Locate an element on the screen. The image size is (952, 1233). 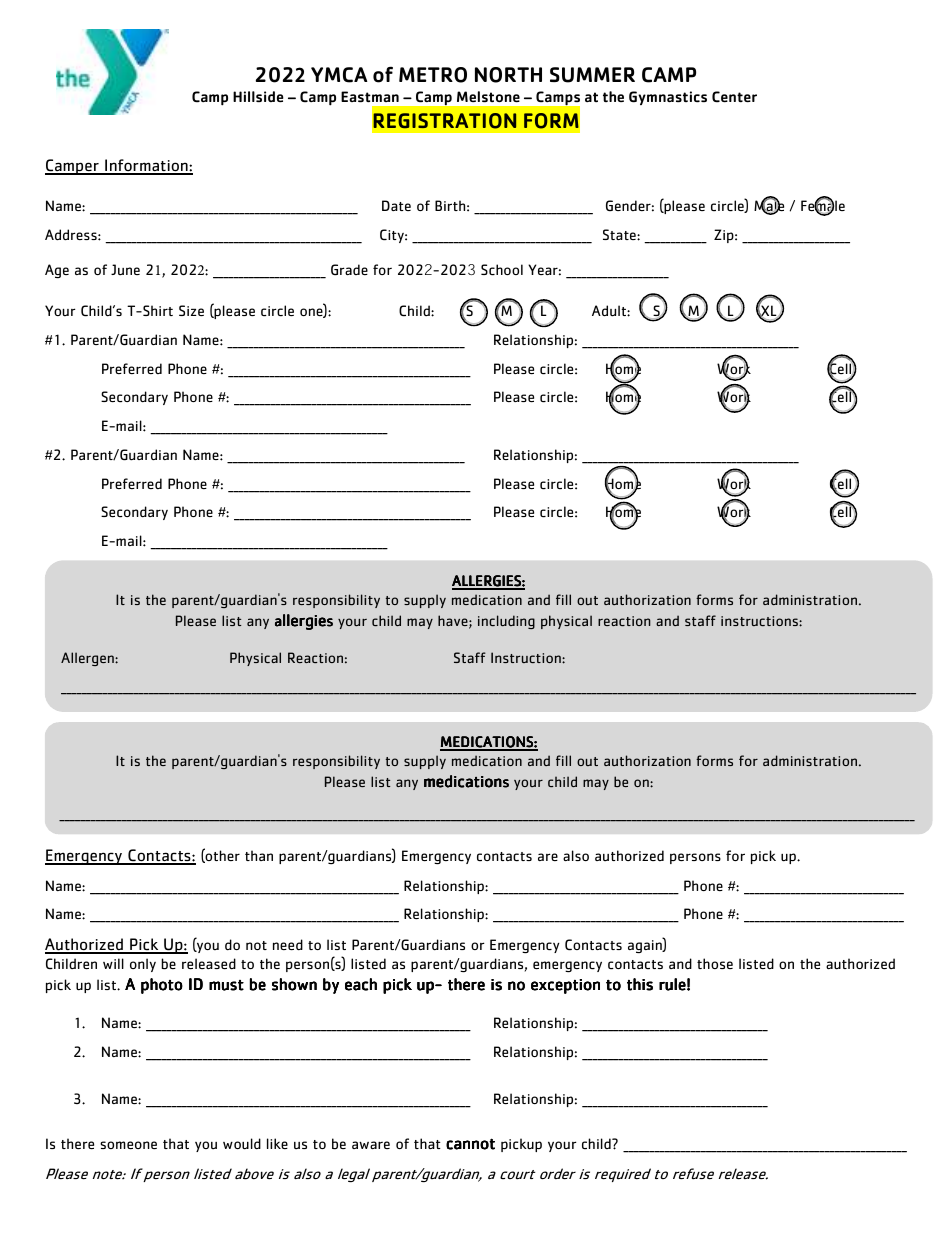
someone is located at coordinates (128, 1145).
